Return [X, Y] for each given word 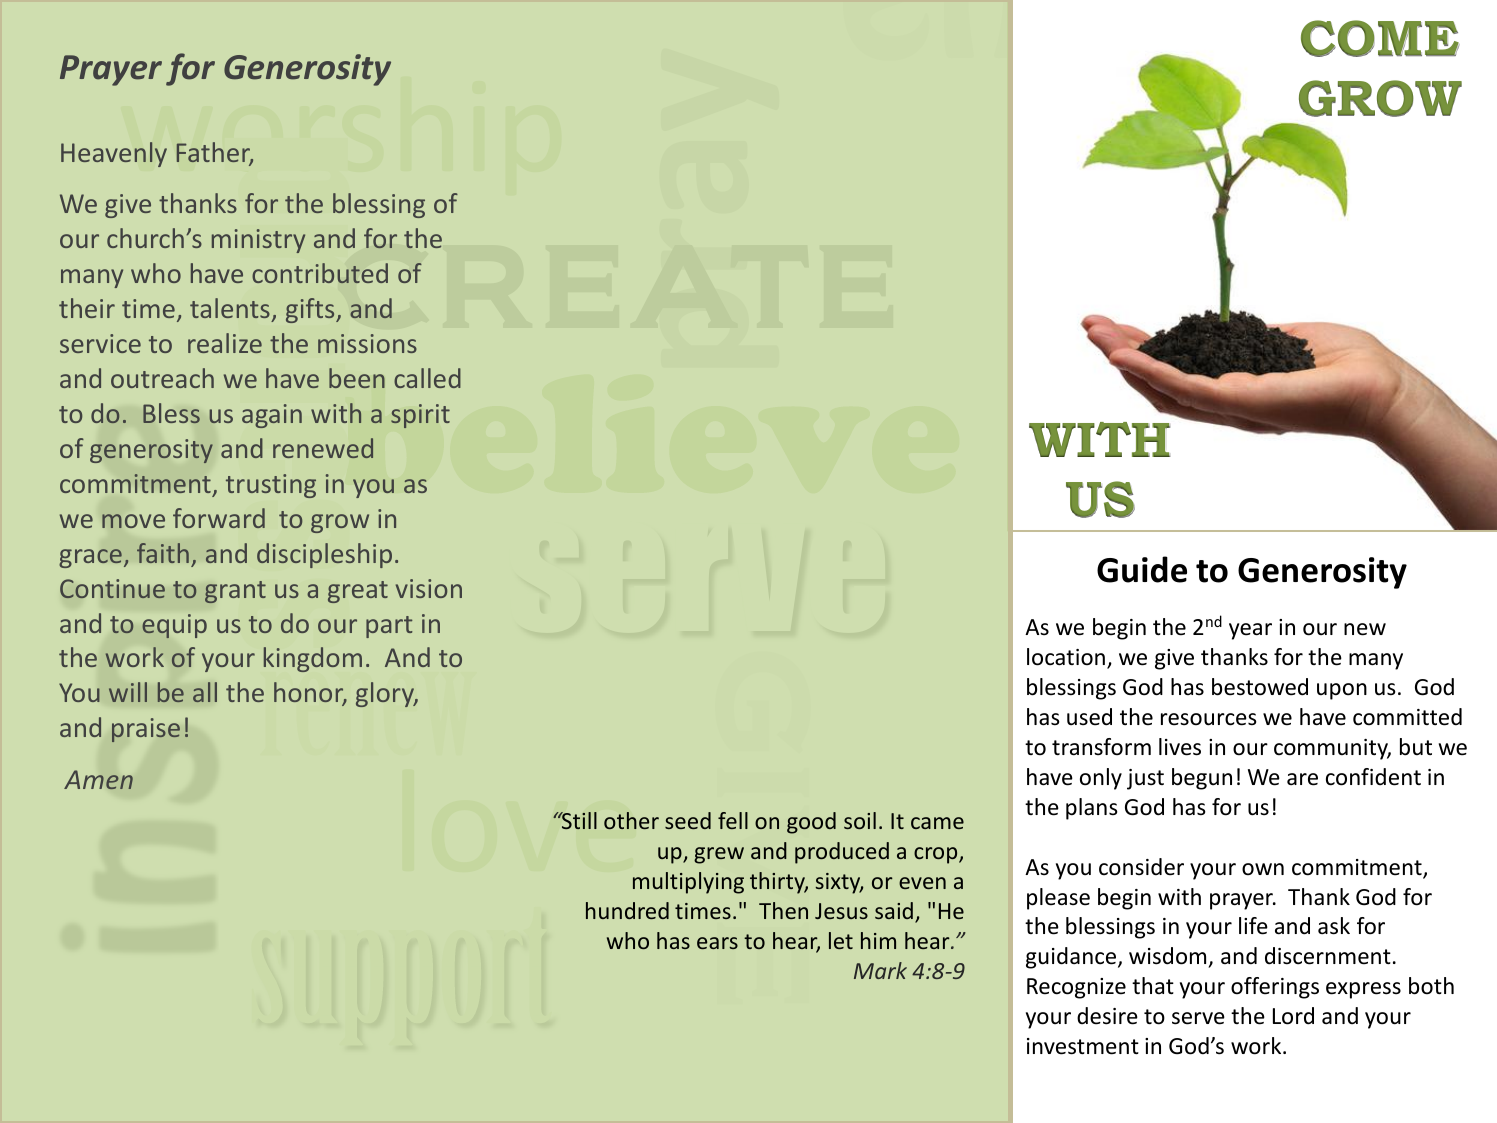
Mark [880, 970]
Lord [1293, 1016]
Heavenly [114, 154]
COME [1380, 38]
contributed [320, 273]
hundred [627, 910]
